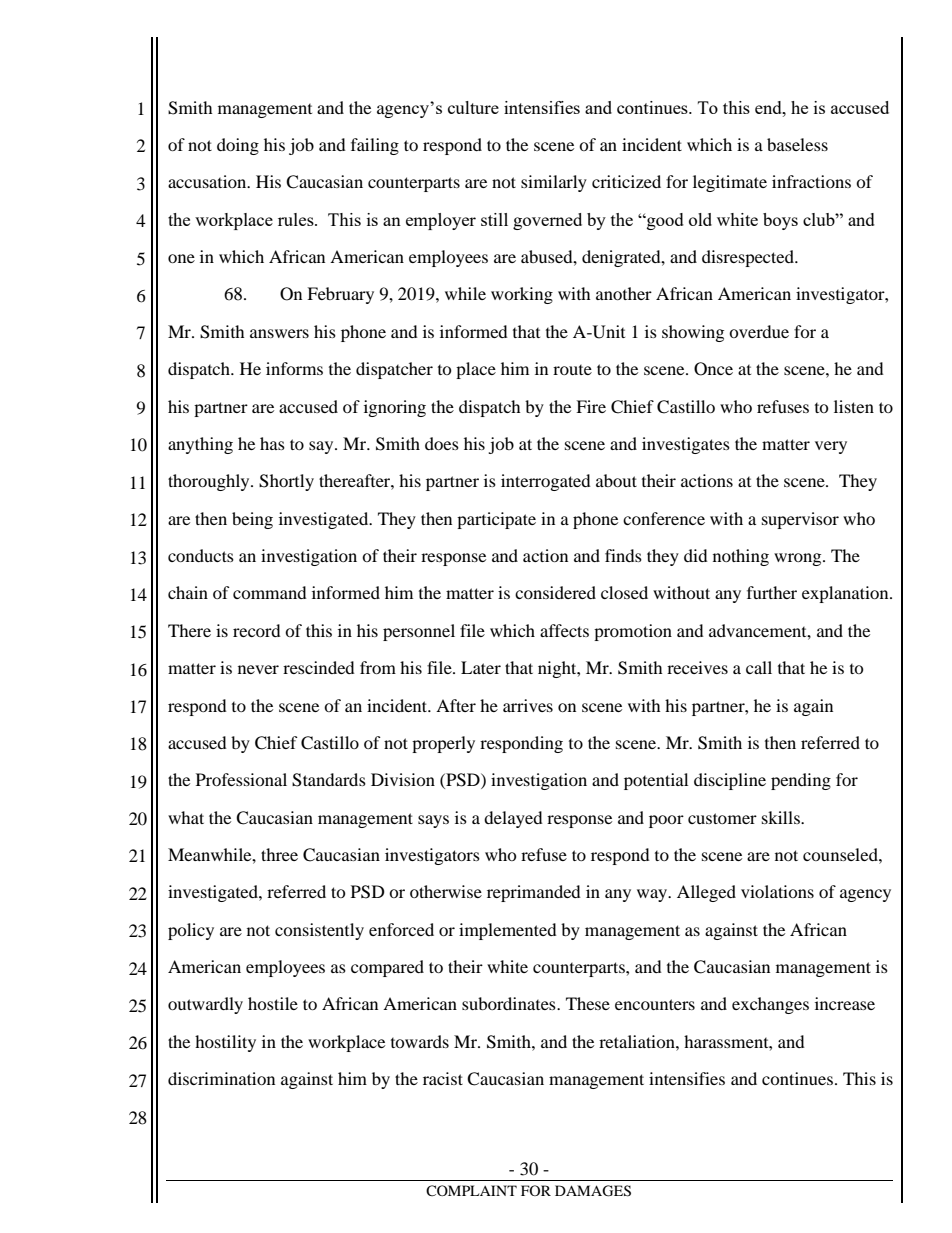 Image resolution: width=952 pixels, height=1233 pixels. What do you see at coordinates (513, 819) in the screenshot?
I see `delayed` at bounding box center [513, 819].
